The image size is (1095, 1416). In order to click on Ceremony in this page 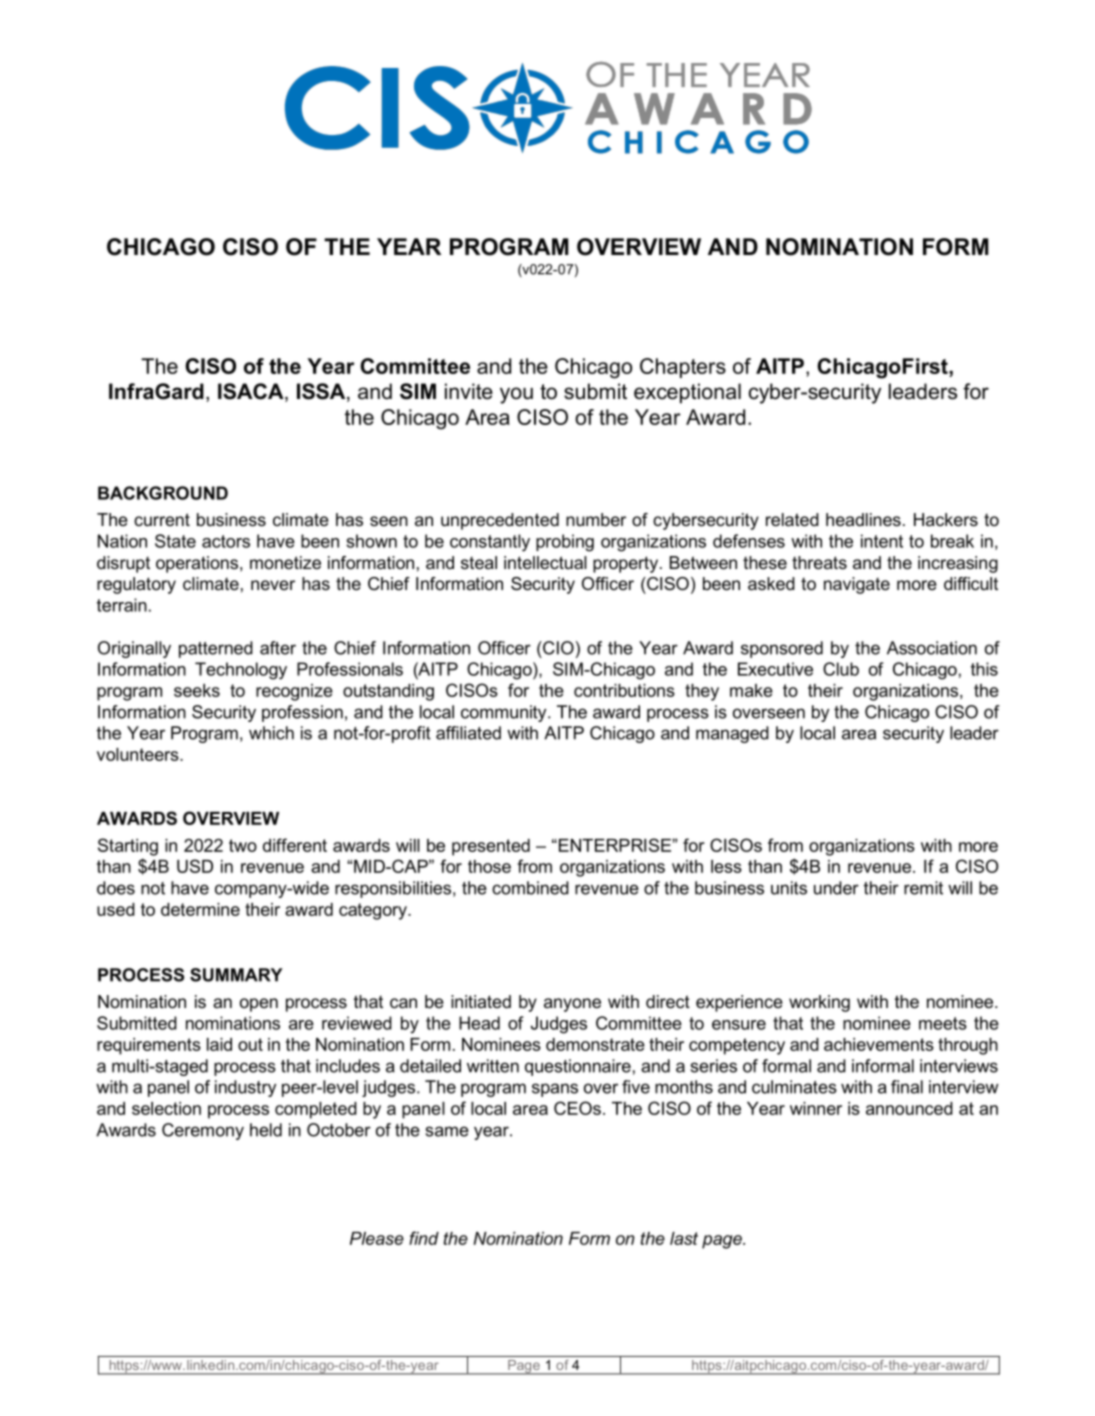, I will do `click(203, 1131)`.
